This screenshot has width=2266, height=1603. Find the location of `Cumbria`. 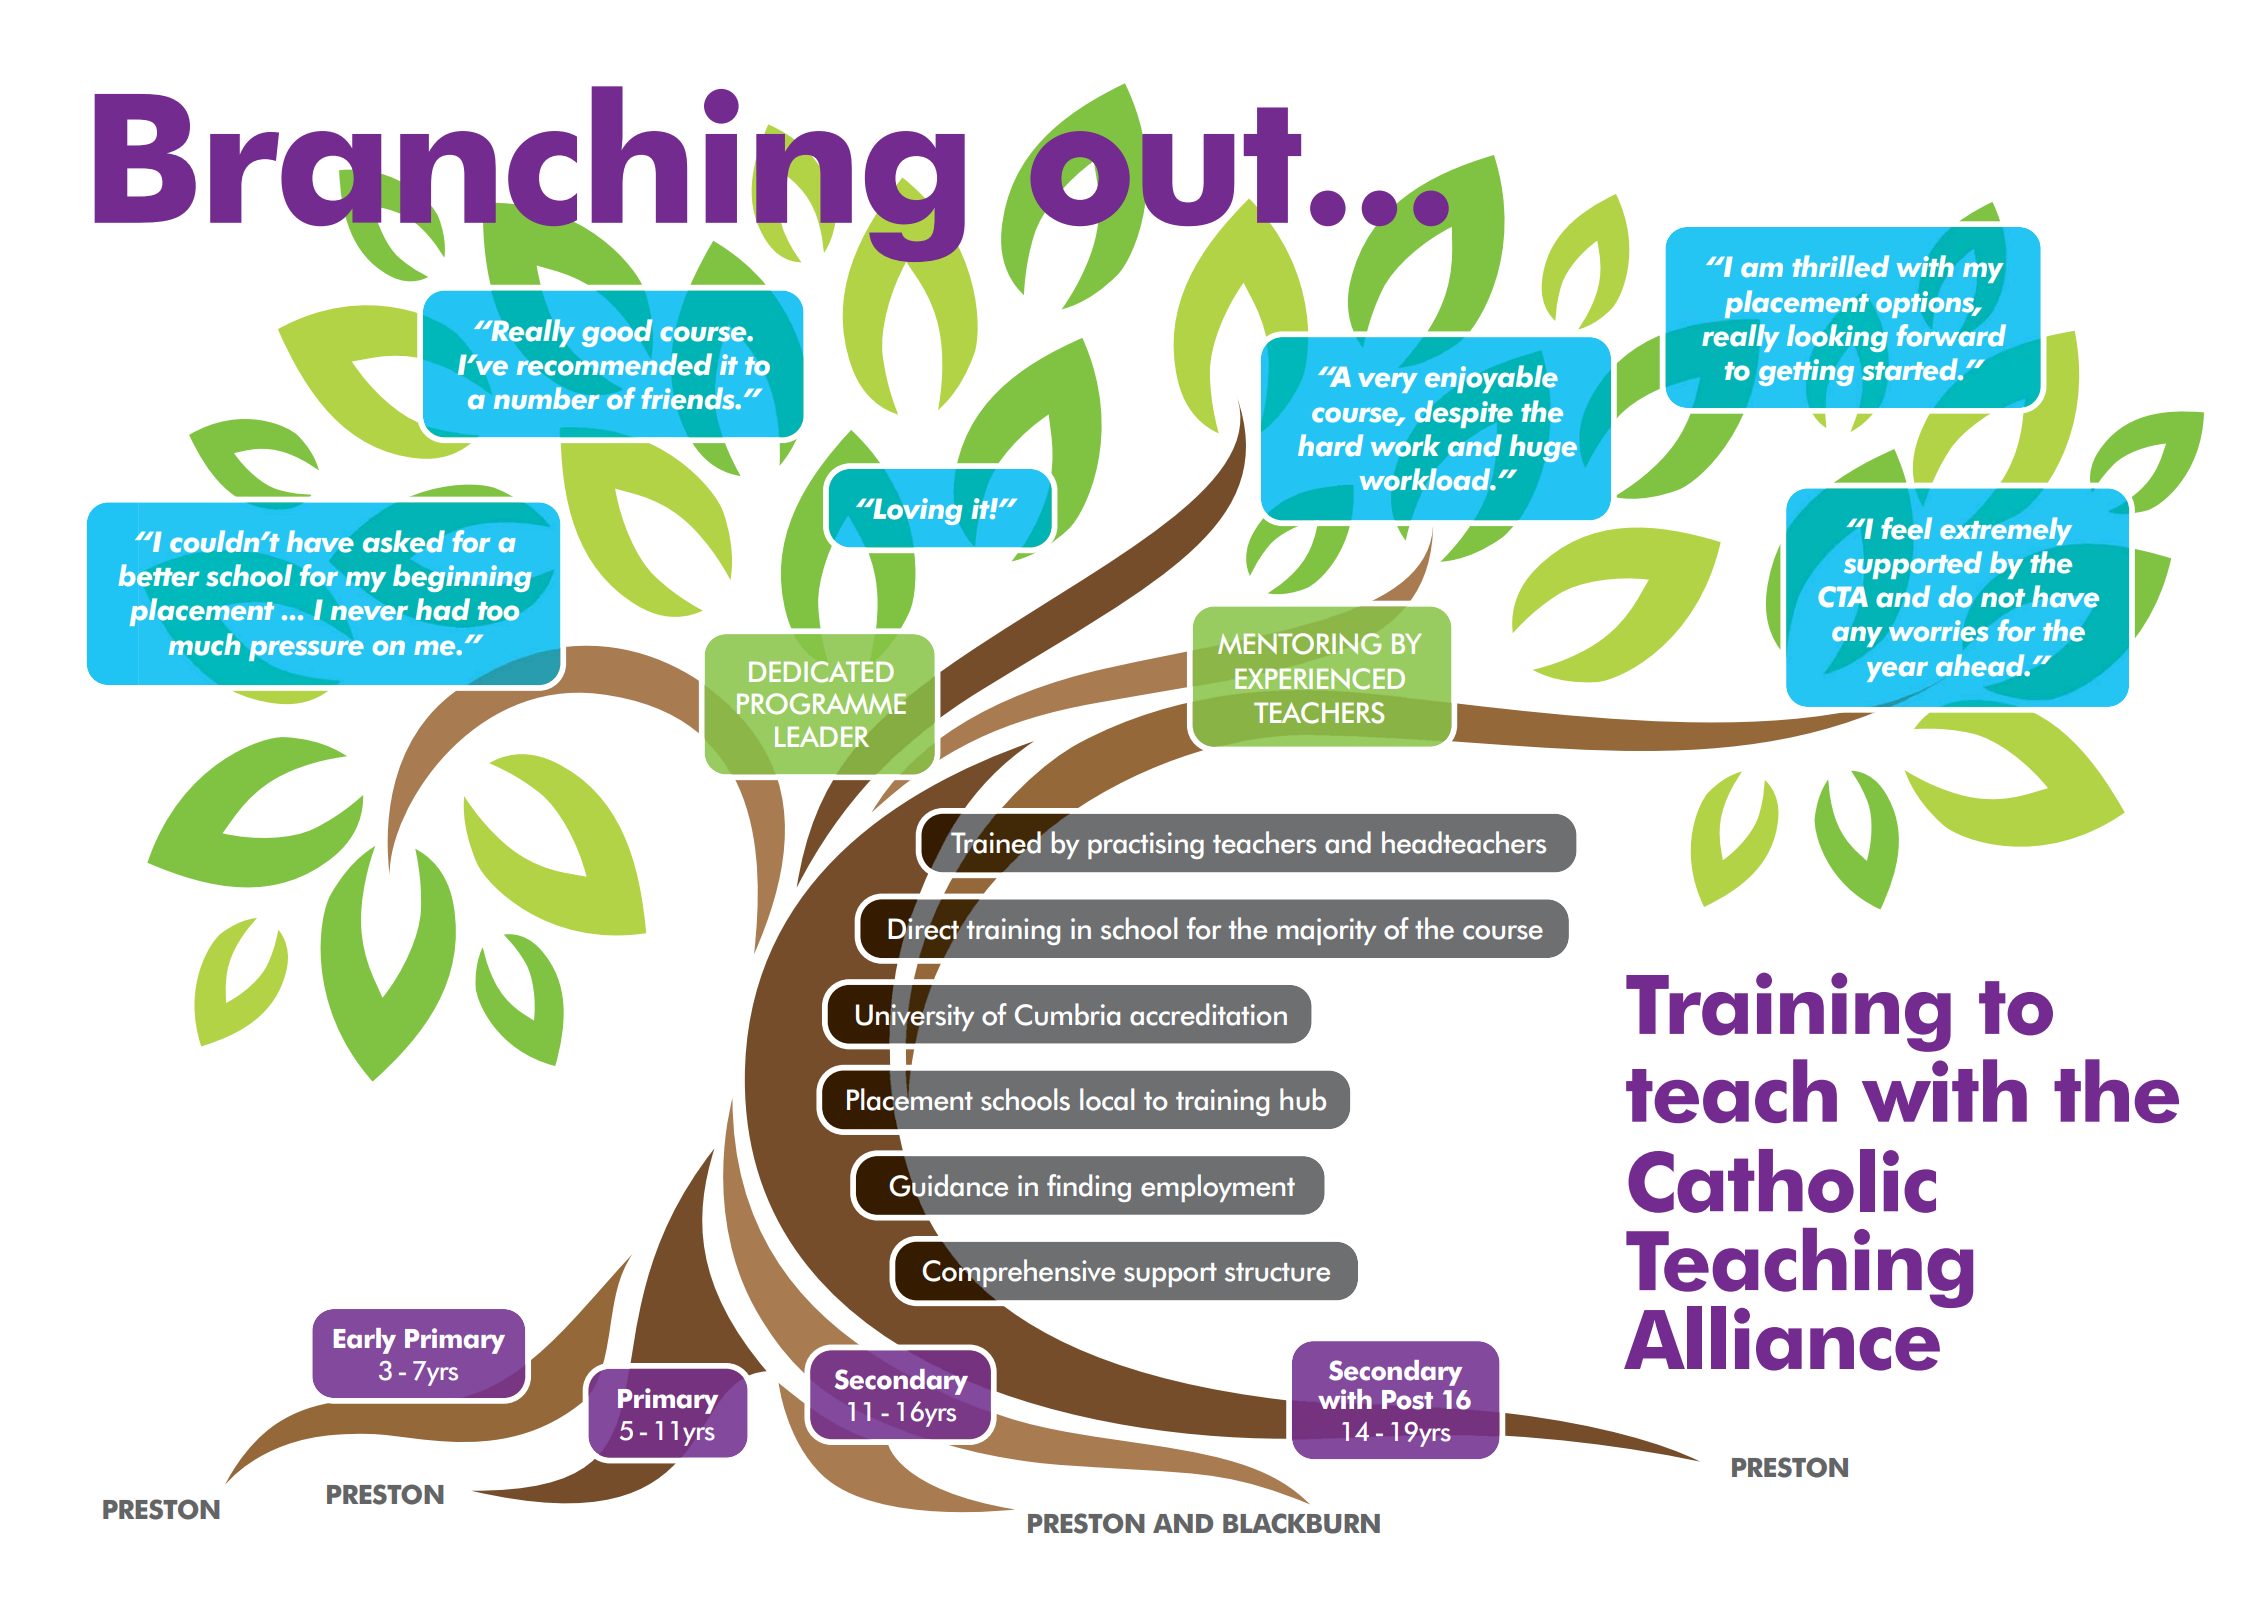

Cumbria is located at coordinates (1067, 1014).
